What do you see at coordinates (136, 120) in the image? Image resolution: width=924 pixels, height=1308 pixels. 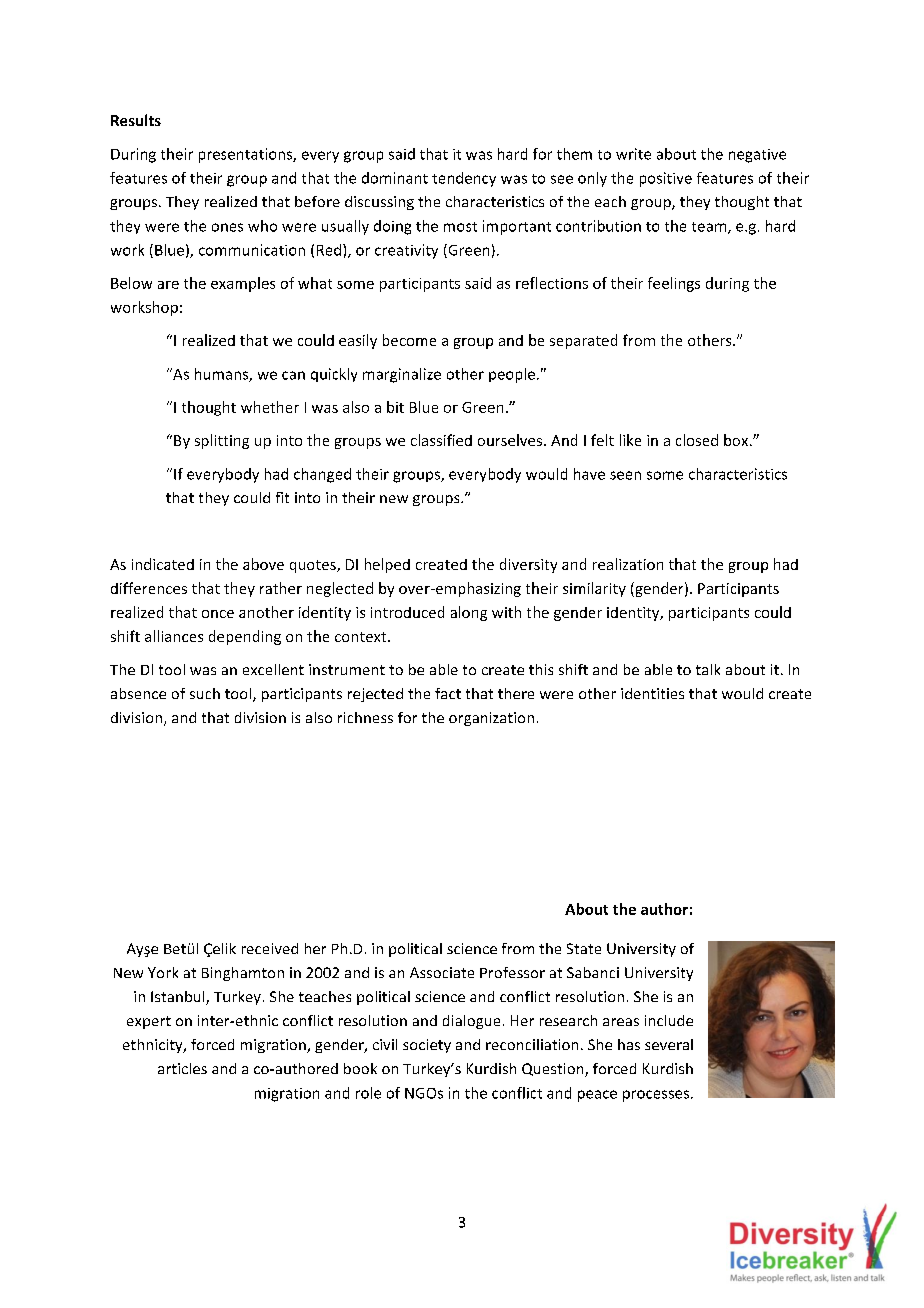 I see `Results` at bounding box center [136, 120].
